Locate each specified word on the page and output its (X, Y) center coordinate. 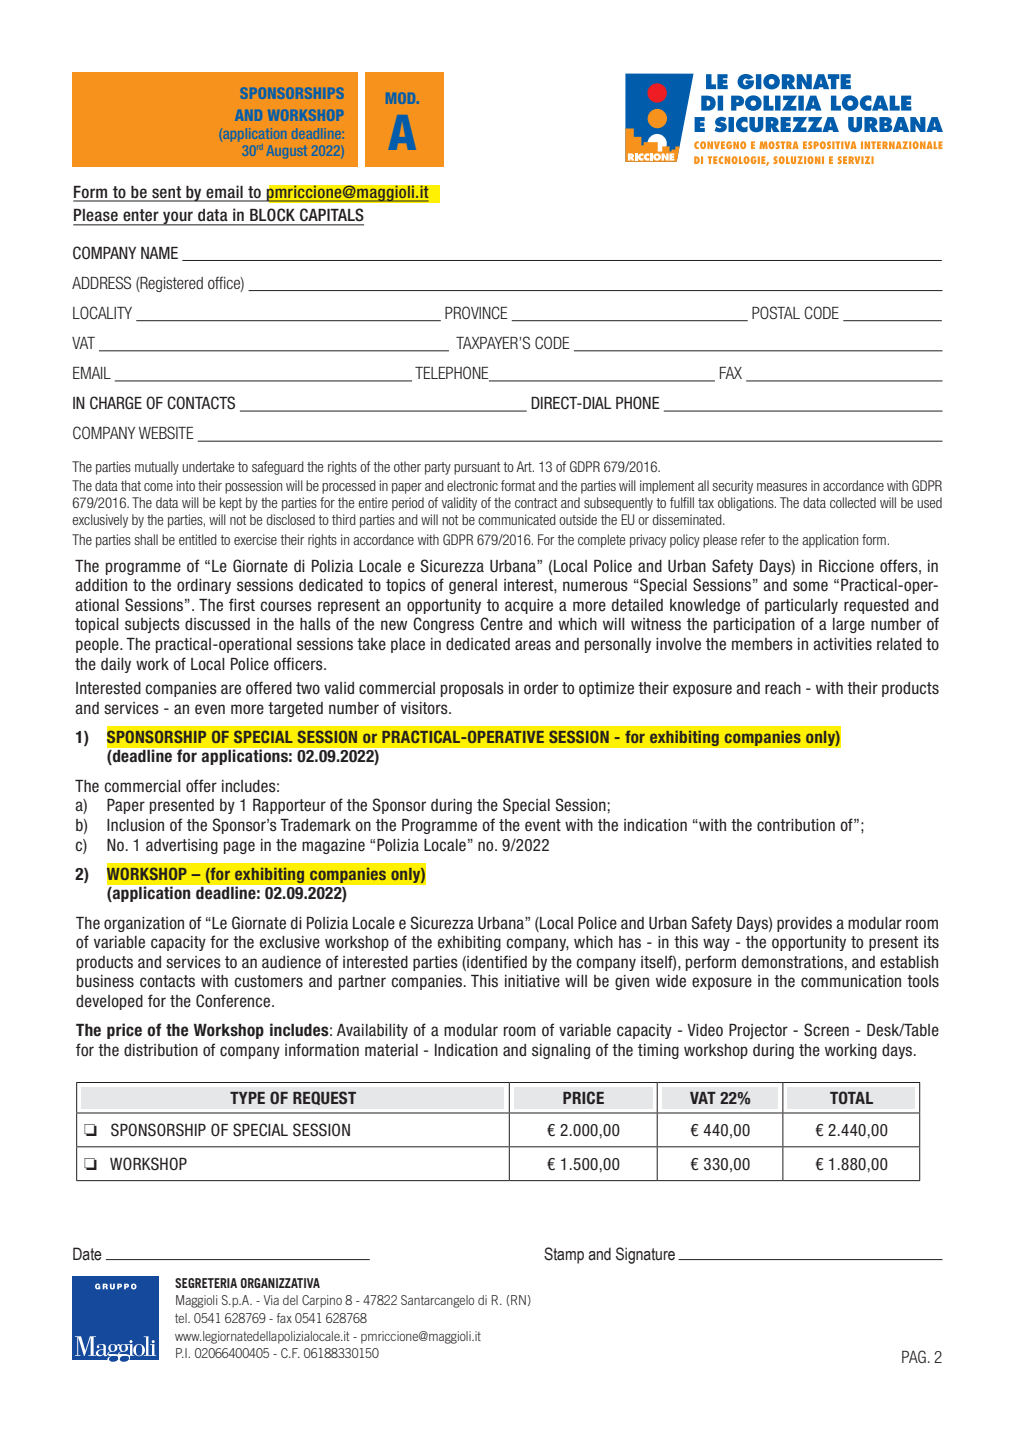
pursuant (477, 468)
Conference (234, 1001)
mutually (157, 468)
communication (851, 981)
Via (271, 1300)
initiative (532, 981)
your (178, 218)
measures (782, 487)
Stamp (564, 1255)
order (541, 688)
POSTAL (776, 312)
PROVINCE (476, 312)
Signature (645, 1255)
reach (783, 688)
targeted (295, 709)
